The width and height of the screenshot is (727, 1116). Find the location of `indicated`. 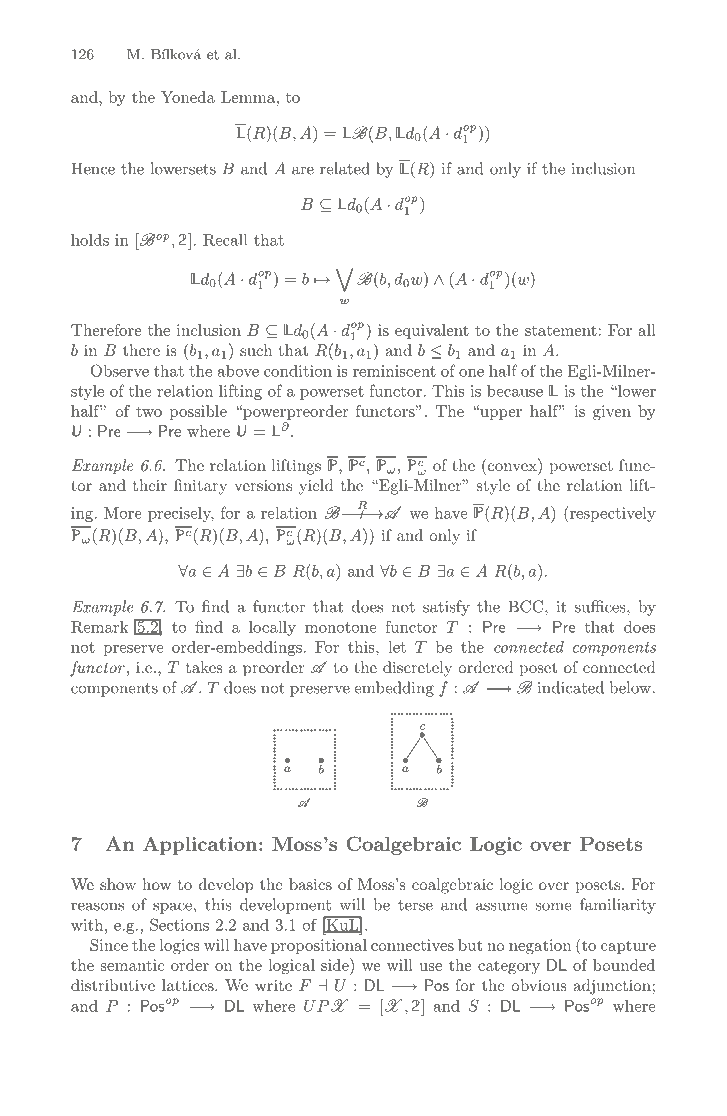

indicated is located at coordinates (570, 687).
